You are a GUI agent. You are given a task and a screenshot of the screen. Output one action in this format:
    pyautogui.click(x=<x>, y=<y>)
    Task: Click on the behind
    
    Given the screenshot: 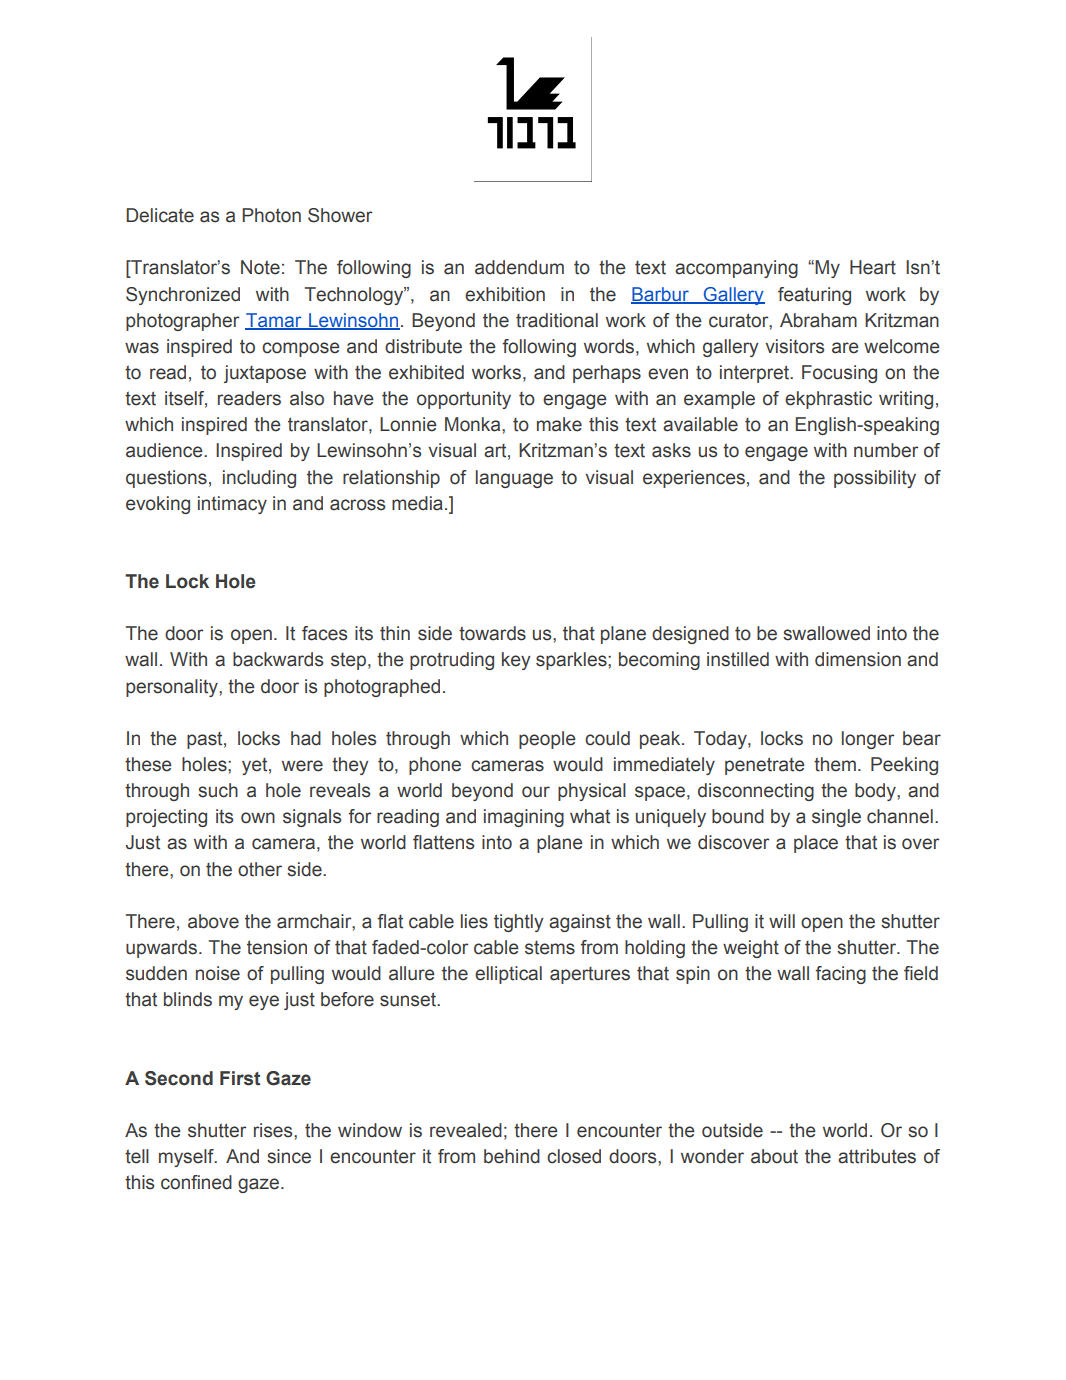 What is the action you would take?
    pyautogui.click(x=512, y=1156)
